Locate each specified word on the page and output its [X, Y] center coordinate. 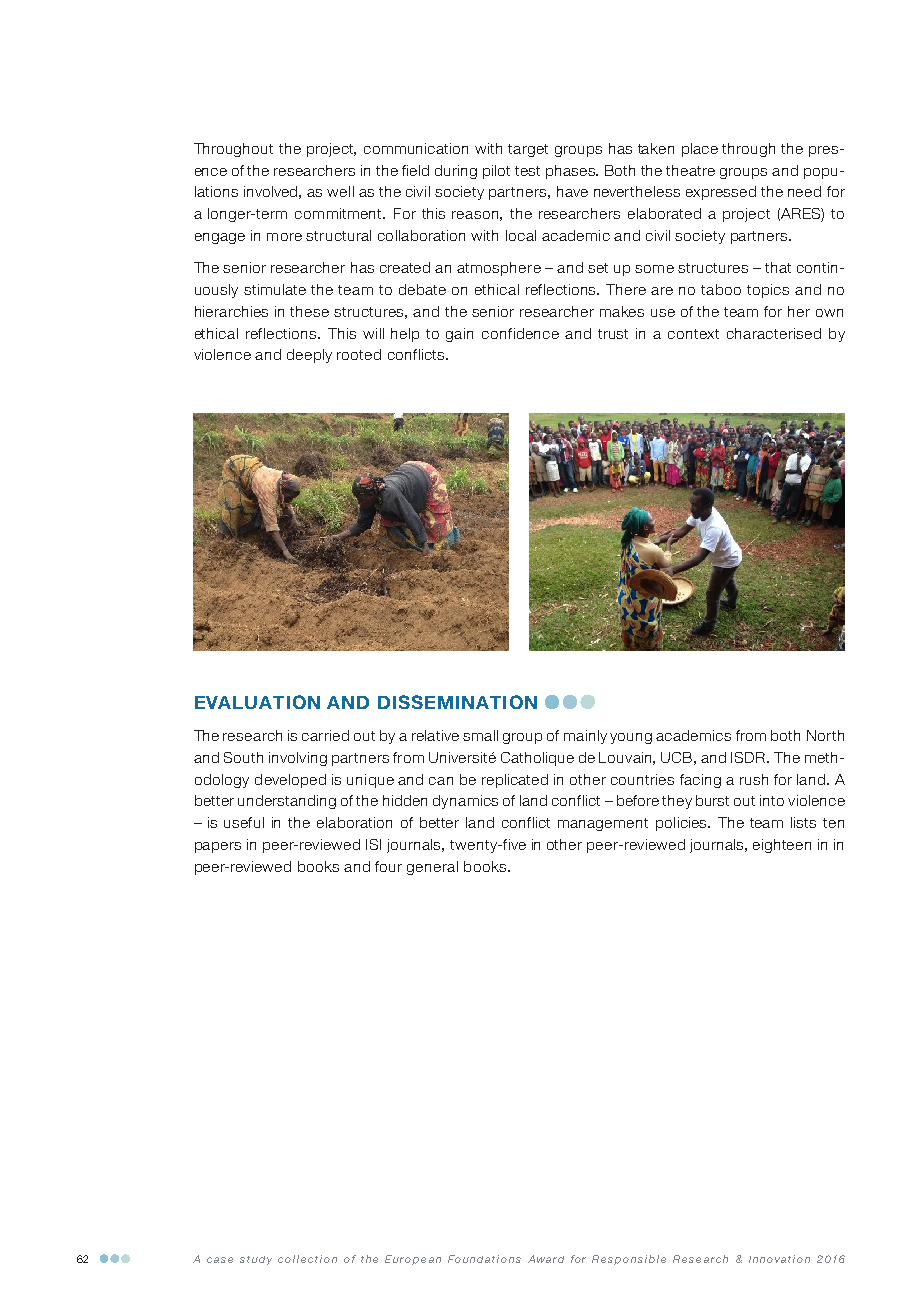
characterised [774, 333]
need [804, 191]
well [340, 191]
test [527, 171]
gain [459, 335]
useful [244, 822]
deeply [309, 356]
